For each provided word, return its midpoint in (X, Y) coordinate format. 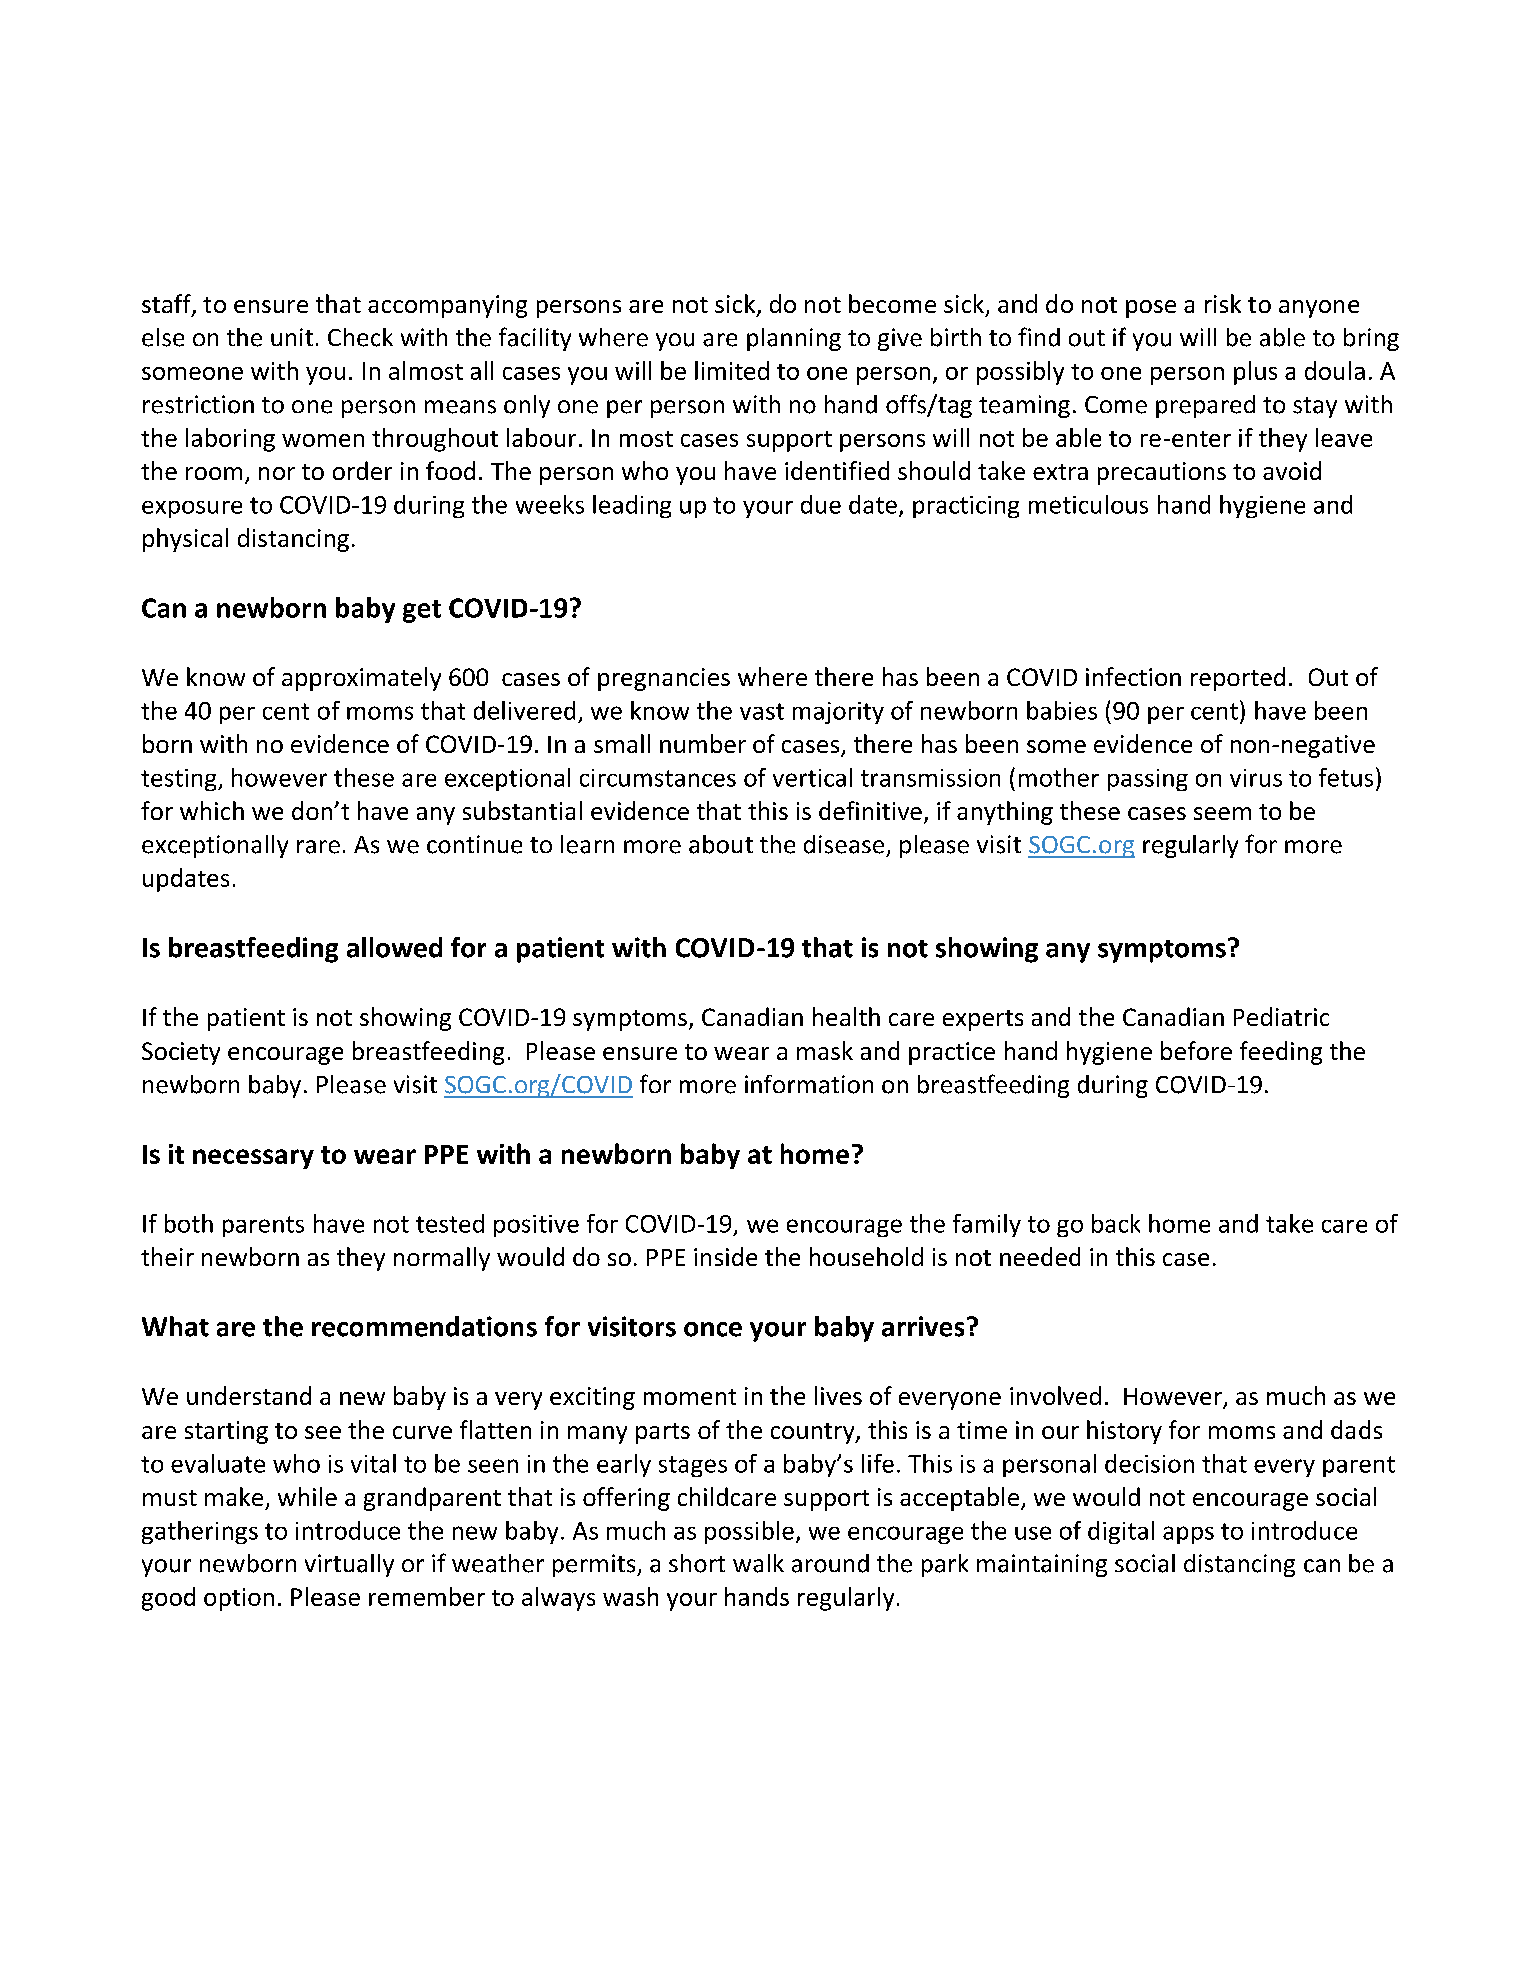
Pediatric (1281, 1016)
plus (1255, 373)
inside (725, 1256)
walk (758, 1563)
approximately (361, 679)
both (189, 1223)
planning (794, 339)
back (1116, 1223)
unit (292, 337)
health (846, 1016)
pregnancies (664, 679)
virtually (349, 1565)
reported (1238, 679)
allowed (394, 947)
